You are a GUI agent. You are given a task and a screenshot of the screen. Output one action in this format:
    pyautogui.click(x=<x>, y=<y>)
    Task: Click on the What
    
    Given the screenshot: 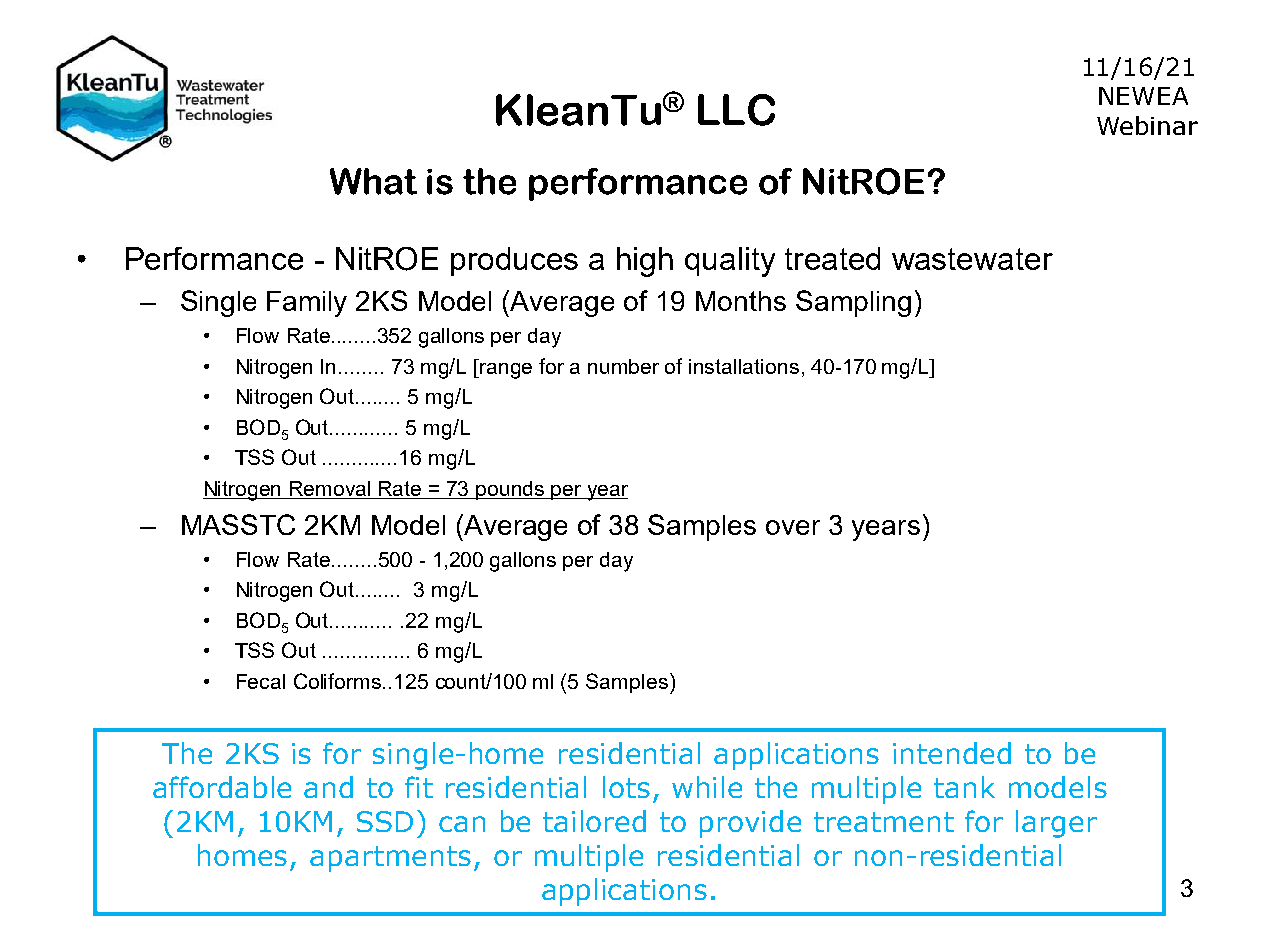 What is the action you would take?
    pyautogui.click(x=373, y=181)
